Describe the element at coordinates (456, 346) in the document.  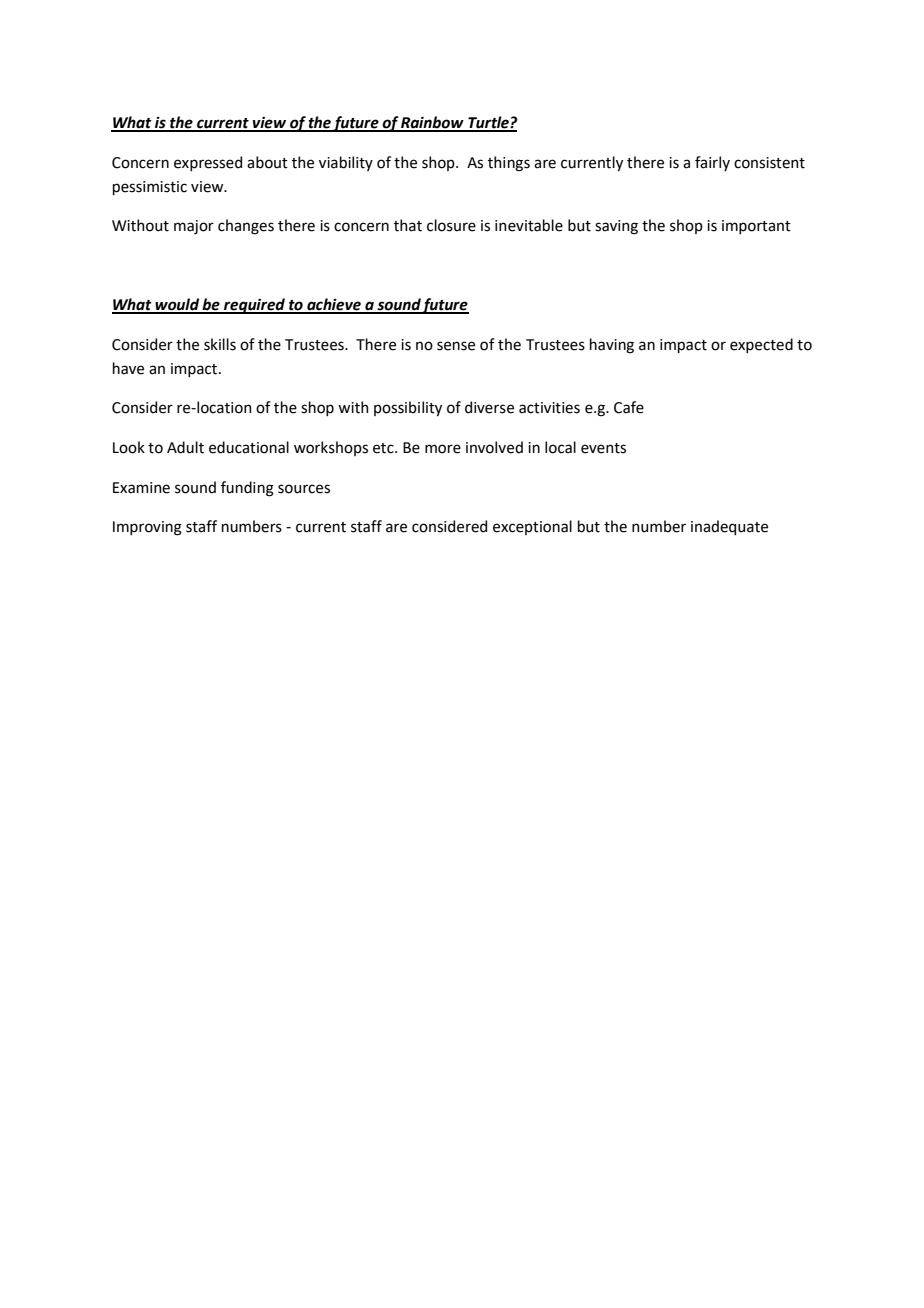
I see `sense` at that location.
